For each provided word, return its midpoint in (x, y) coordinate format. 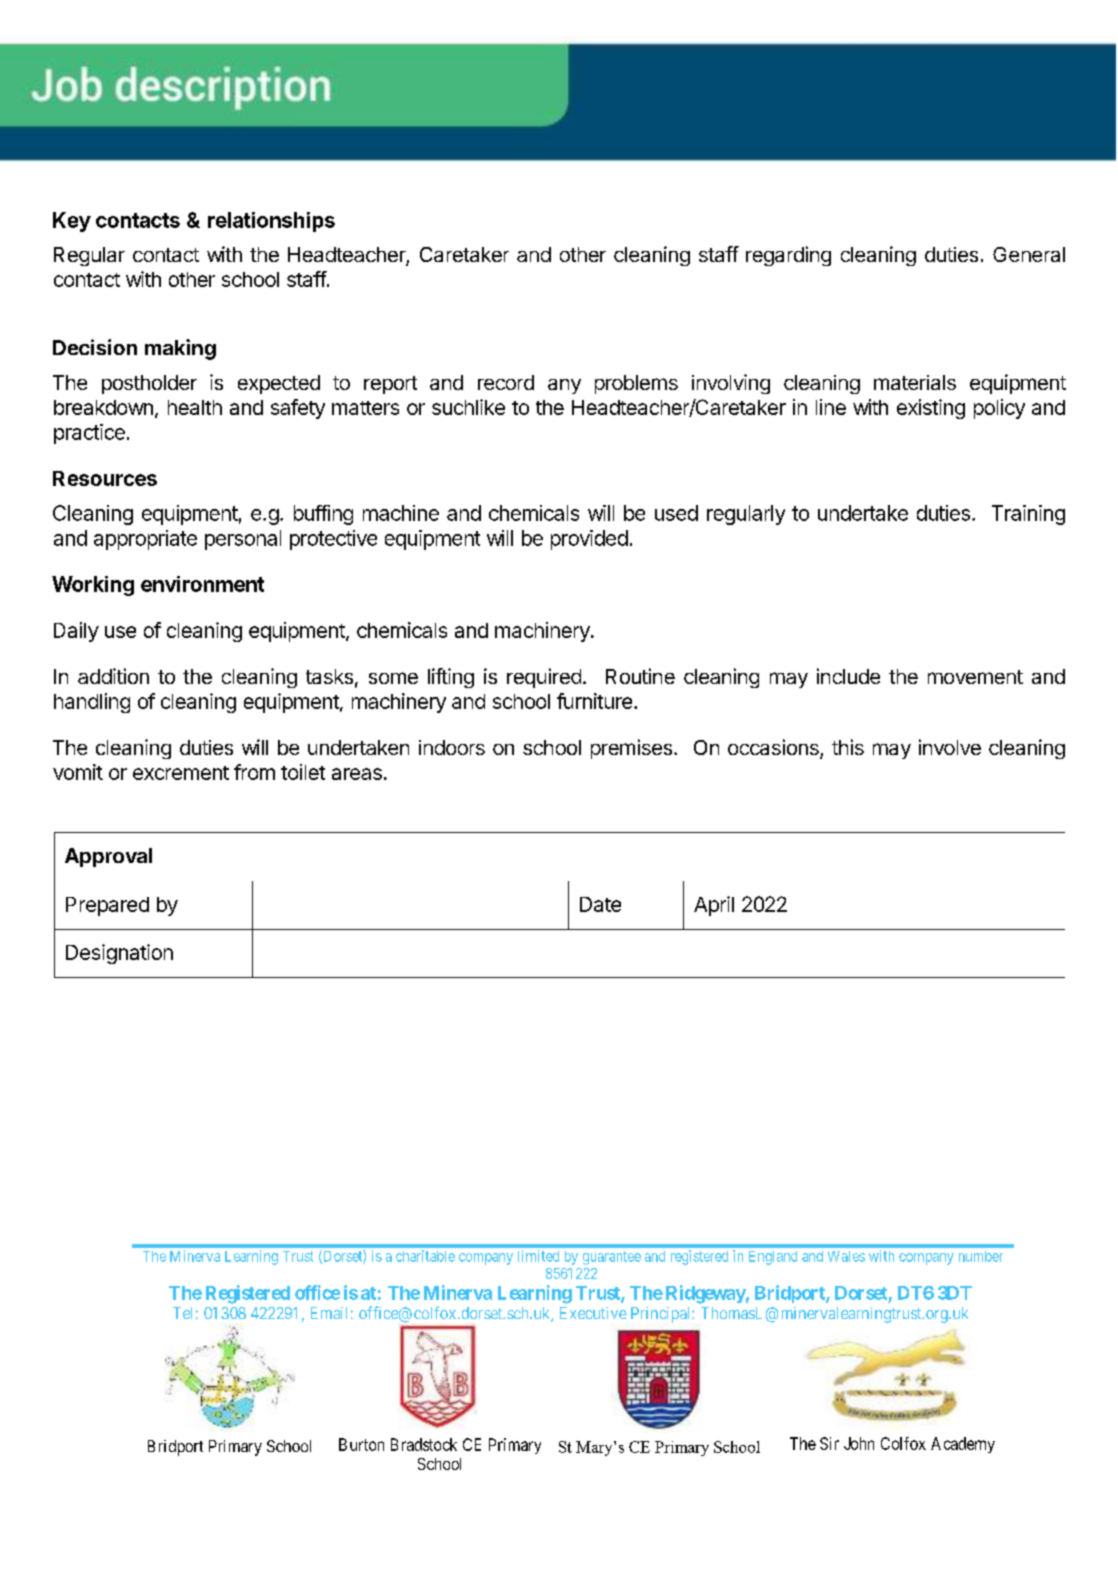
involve (950, 747)
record (506, 382)
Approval (108, 857)
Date (600, 904)
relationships (271, 222)
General (1029, 254)
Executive (593, 1313)
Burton (361, 1444)
